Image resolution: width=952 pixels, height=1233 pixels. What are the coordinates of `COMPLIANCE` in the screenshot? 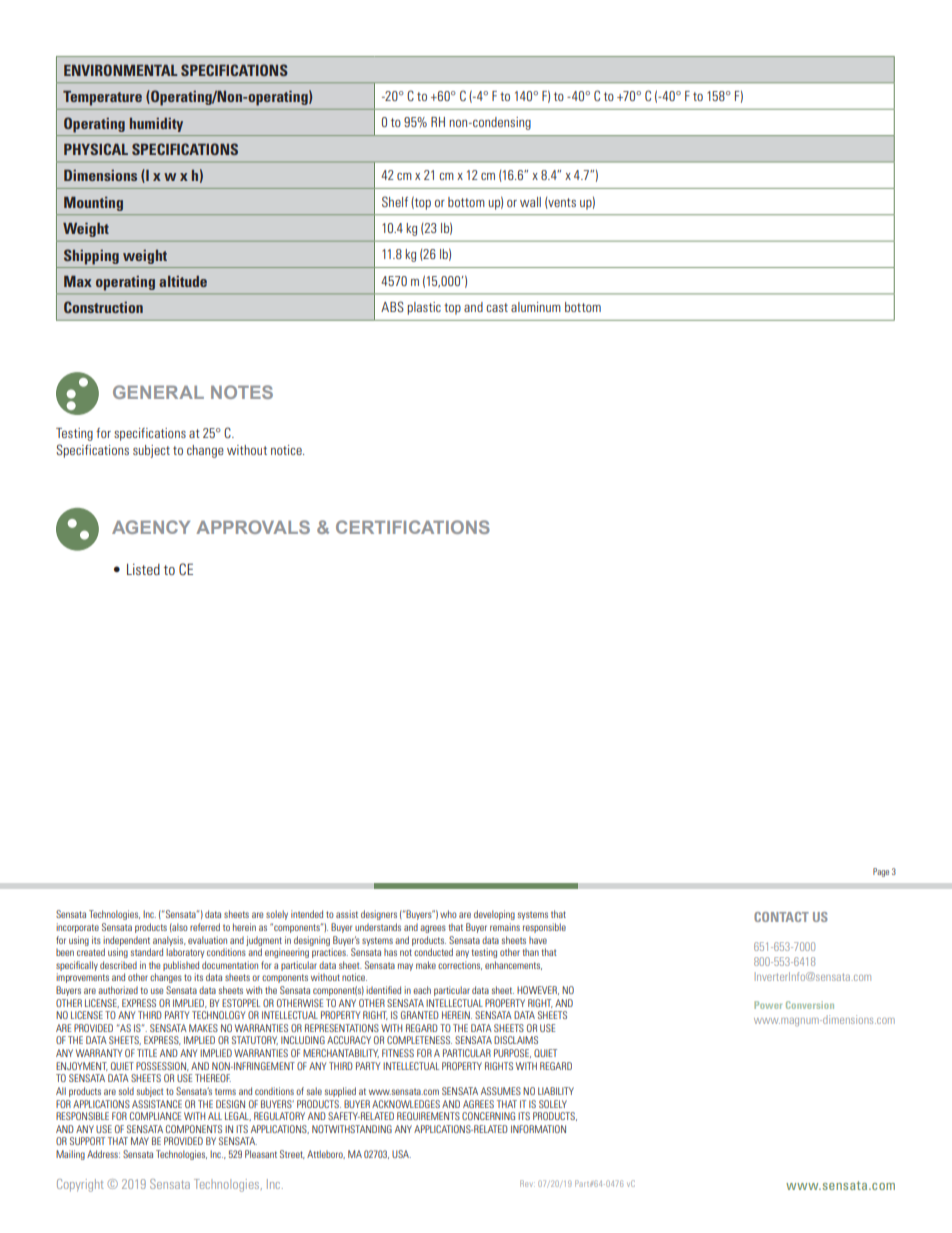 It's located at (155, 1116).
